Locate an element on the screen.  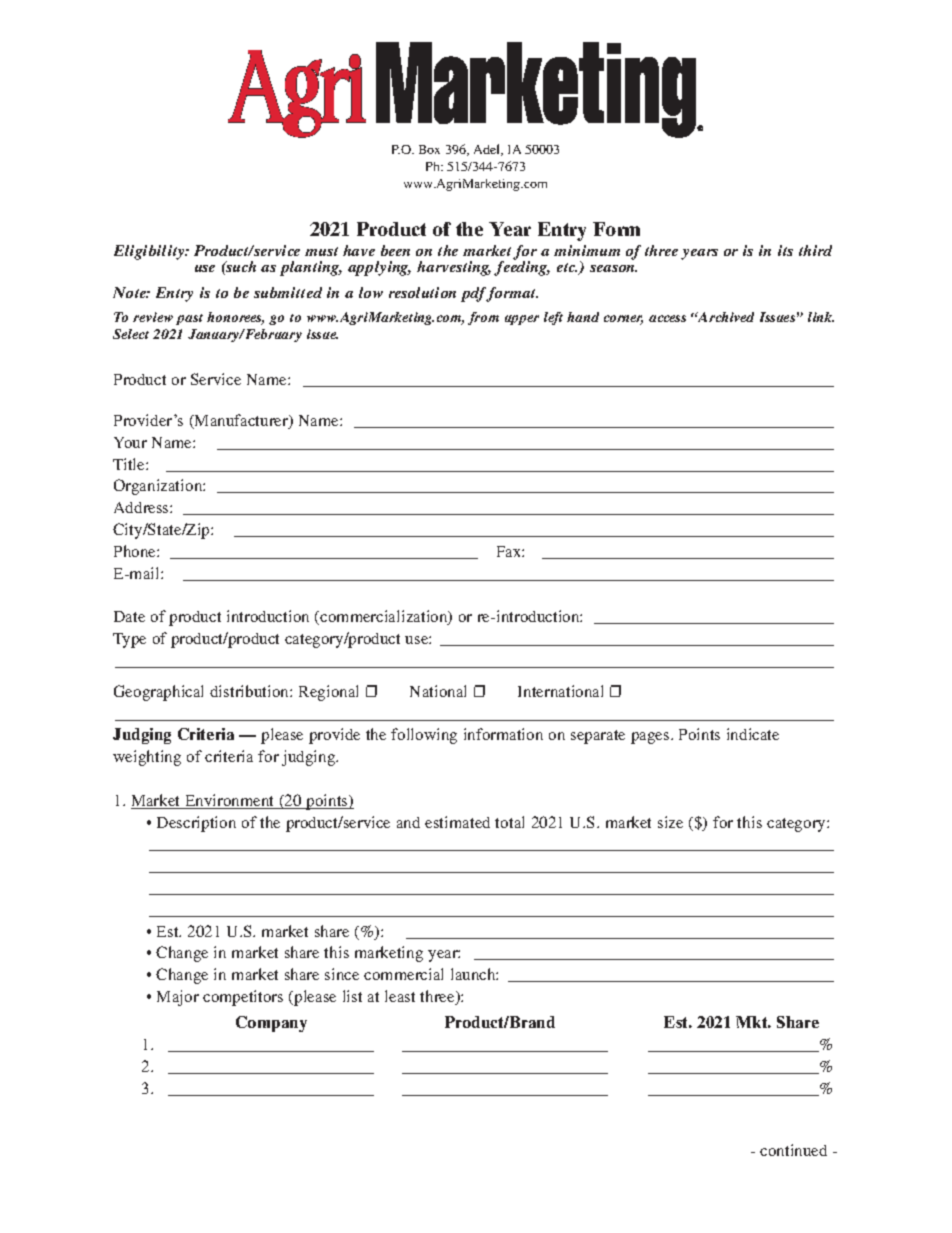
estimated is located at coordinates (457, 822).
